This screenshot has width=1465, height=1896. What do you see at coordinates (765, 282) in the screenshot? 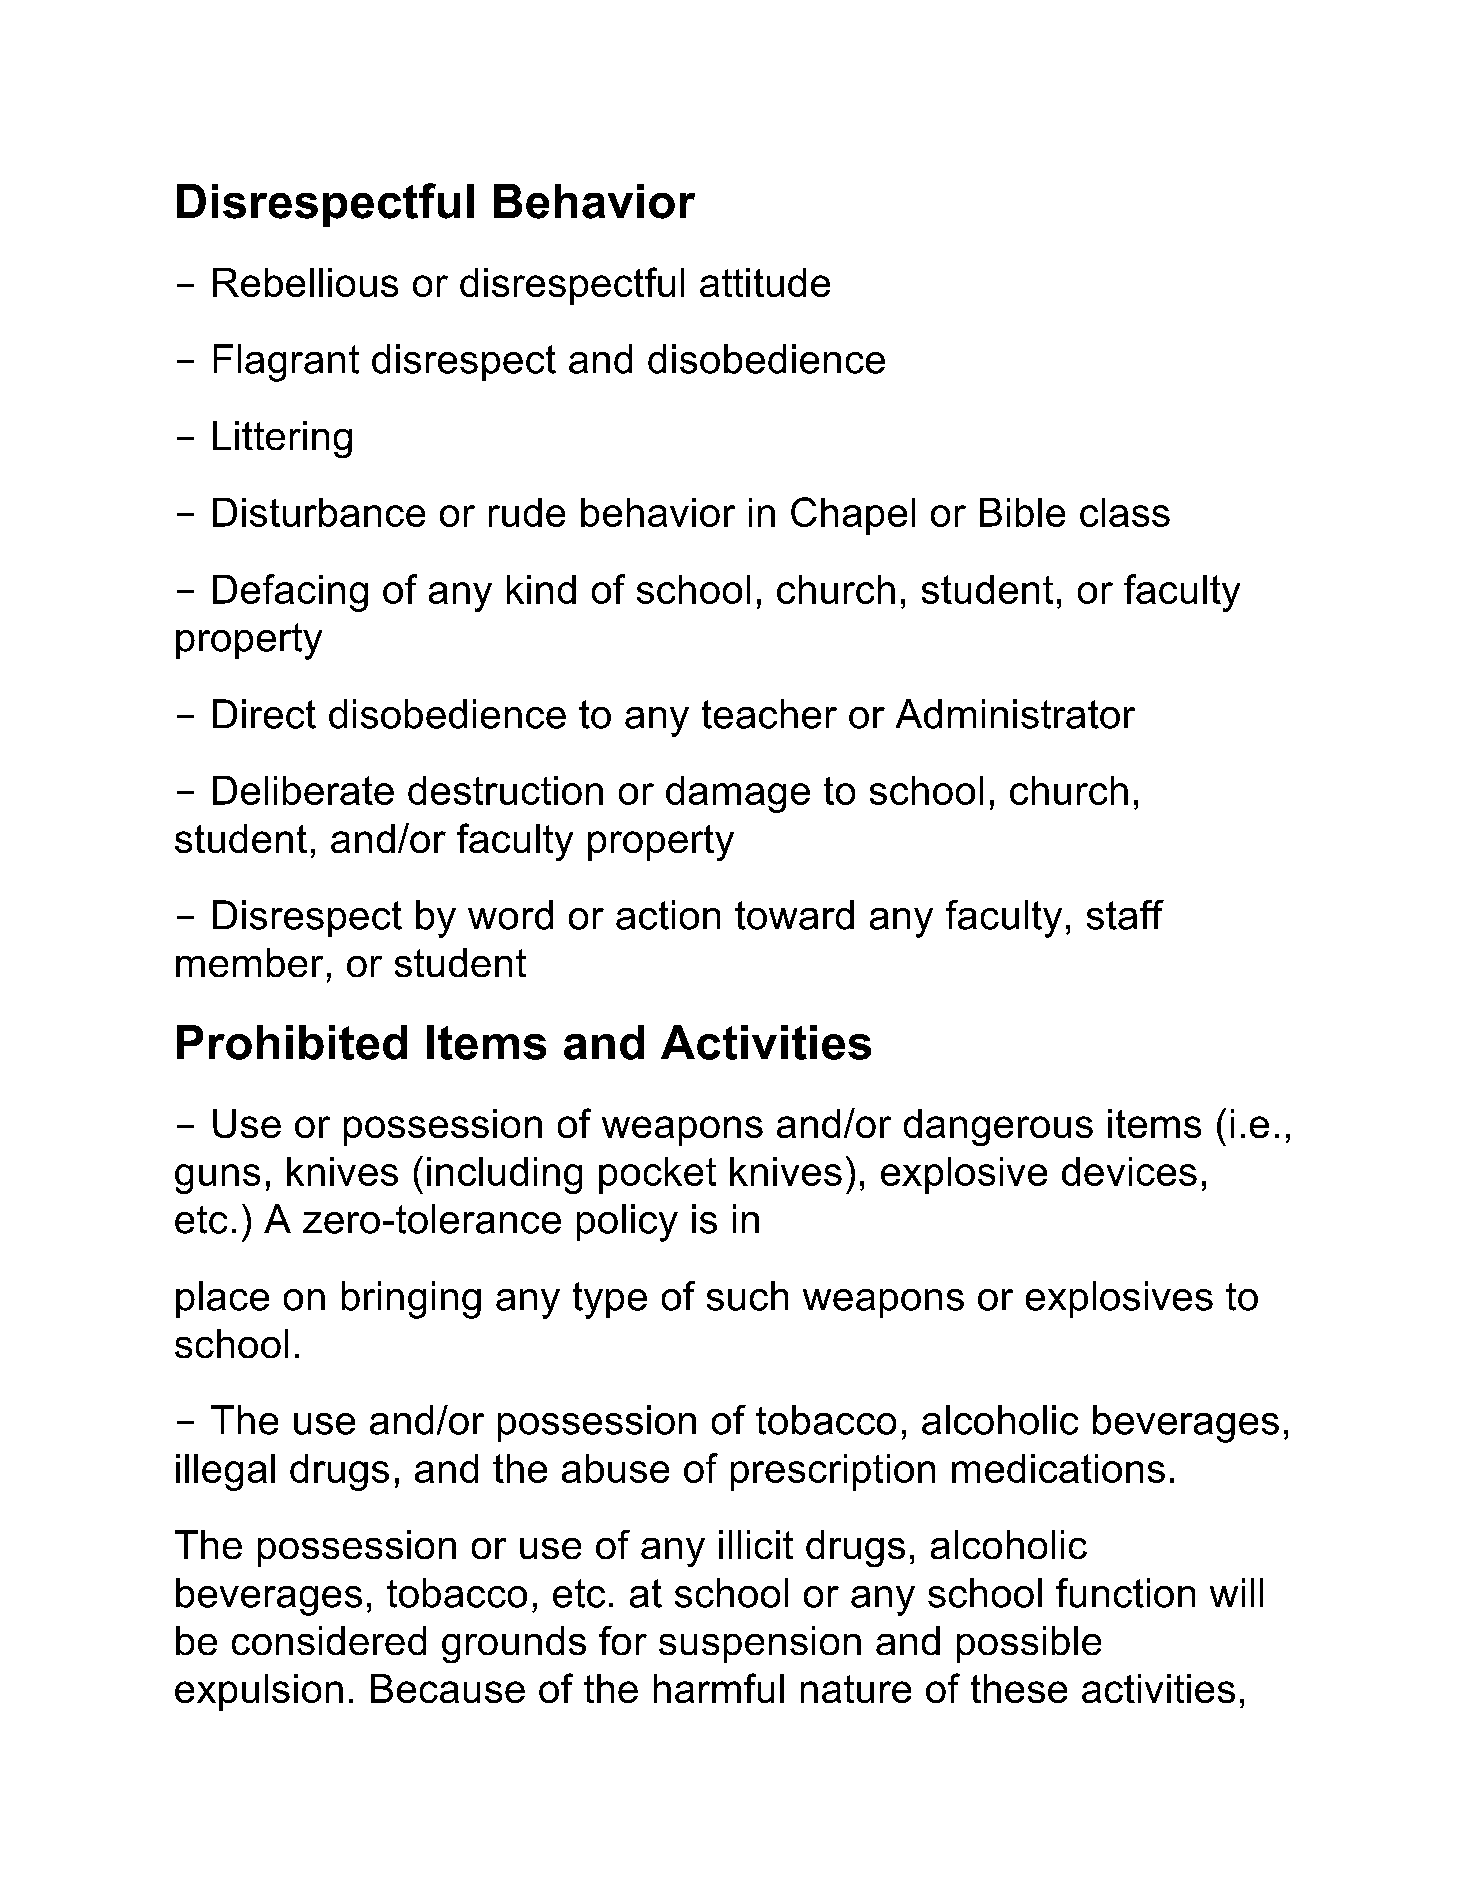
I see `attitude` at bounding box center [765, 282].
